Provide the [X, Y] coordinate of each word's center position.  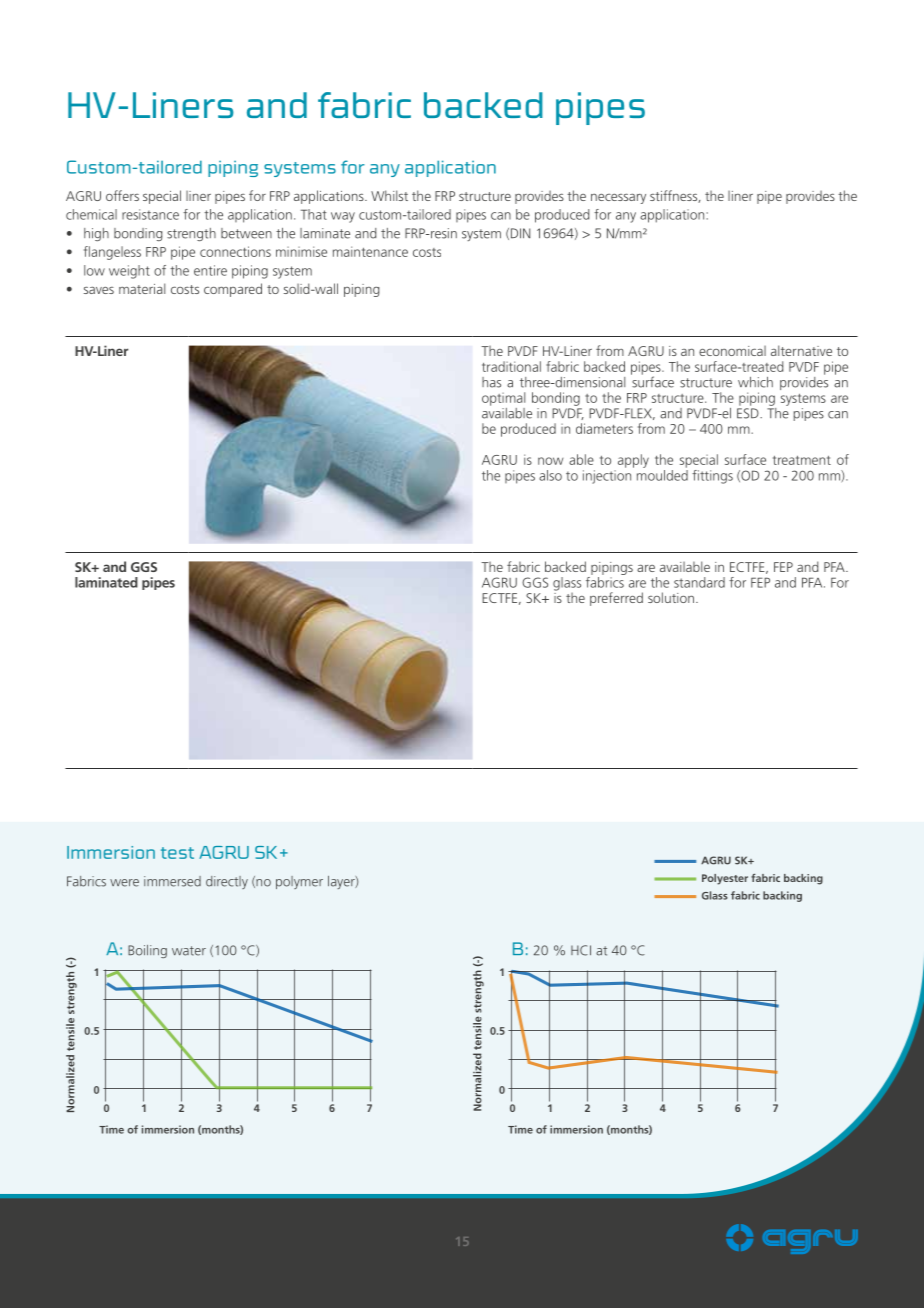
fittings [712, 477]
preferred [616, 599]
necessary [618, 198]
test [177, 853]
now [550, 461]
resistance [150, 214]
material [142, 288]
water [189, 951]
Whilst [389, 195]
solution [671, 597]
